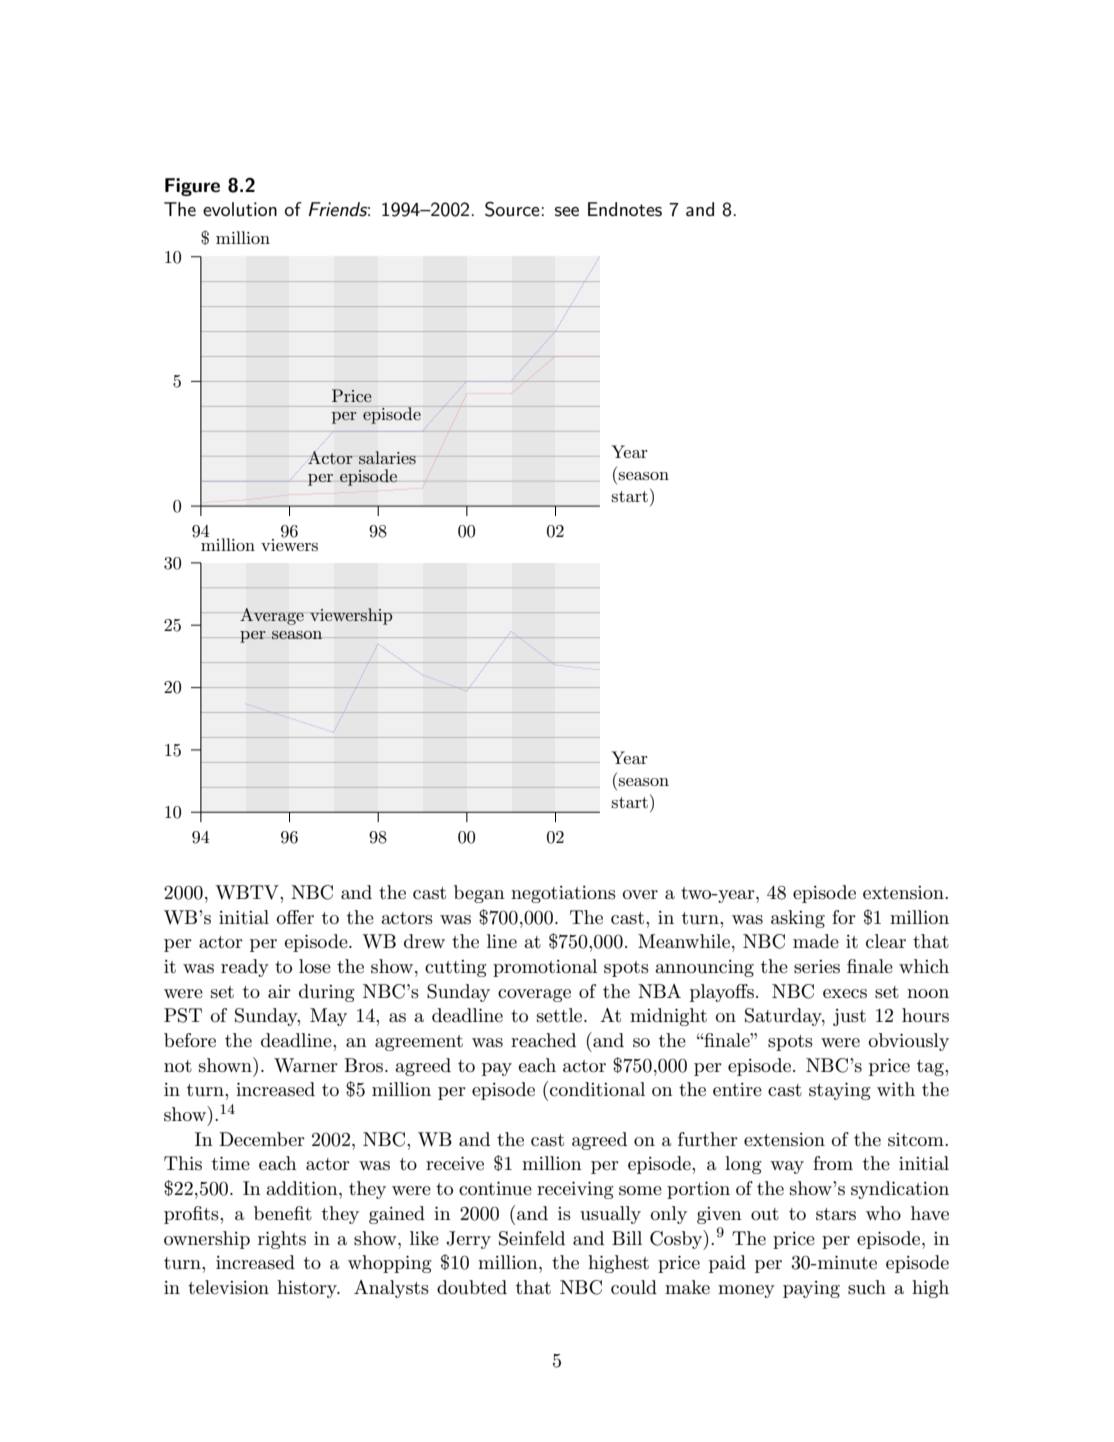 This page has height=1442, width=1114. Describe the element at coordinates (513, 209) in the page. I see `Source` at that location.
